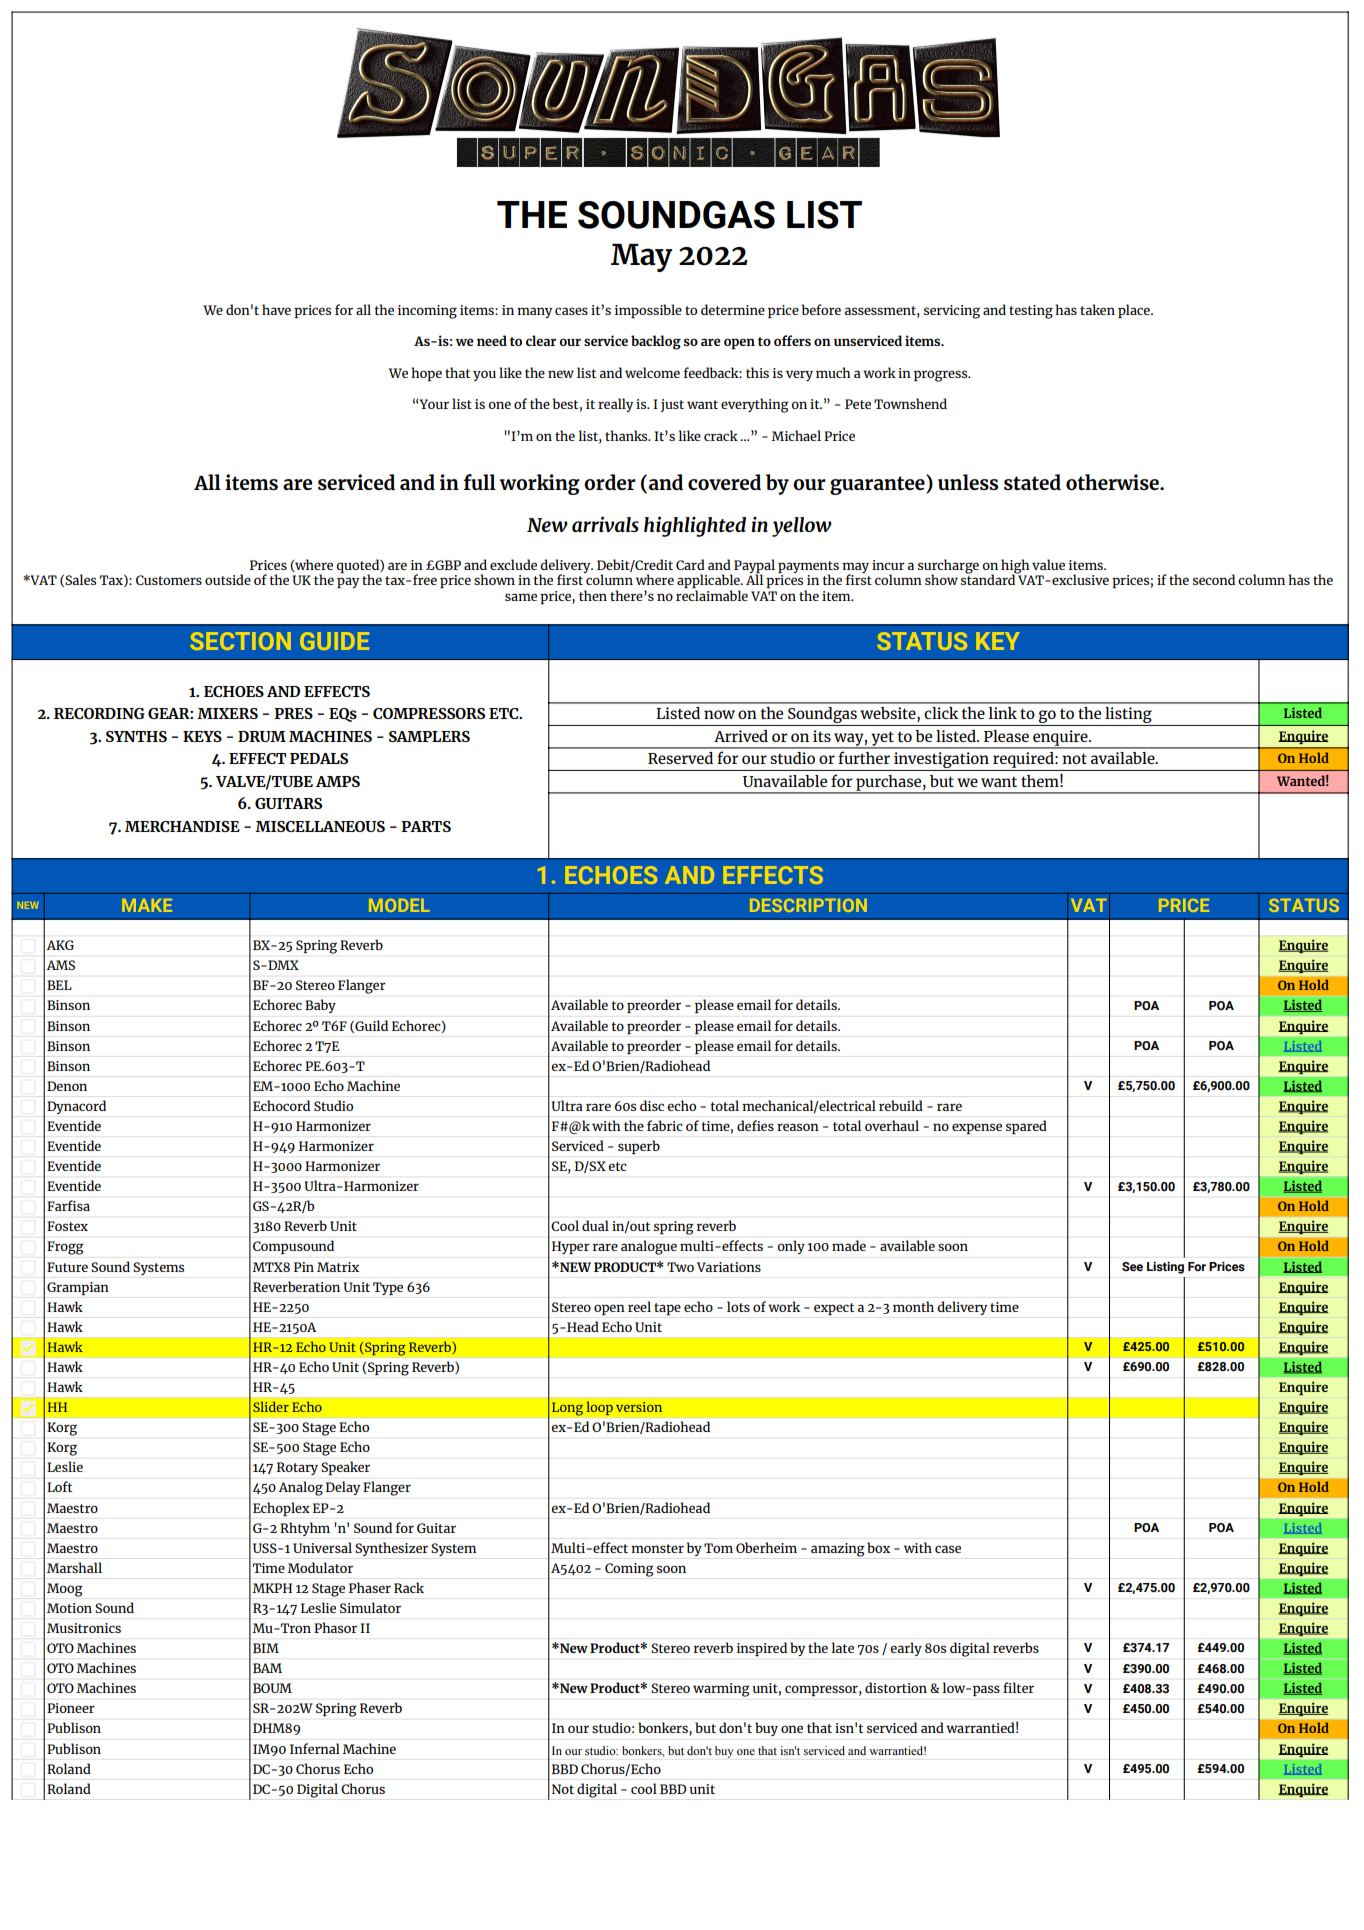  I want to click on have, so click(276, 309).
